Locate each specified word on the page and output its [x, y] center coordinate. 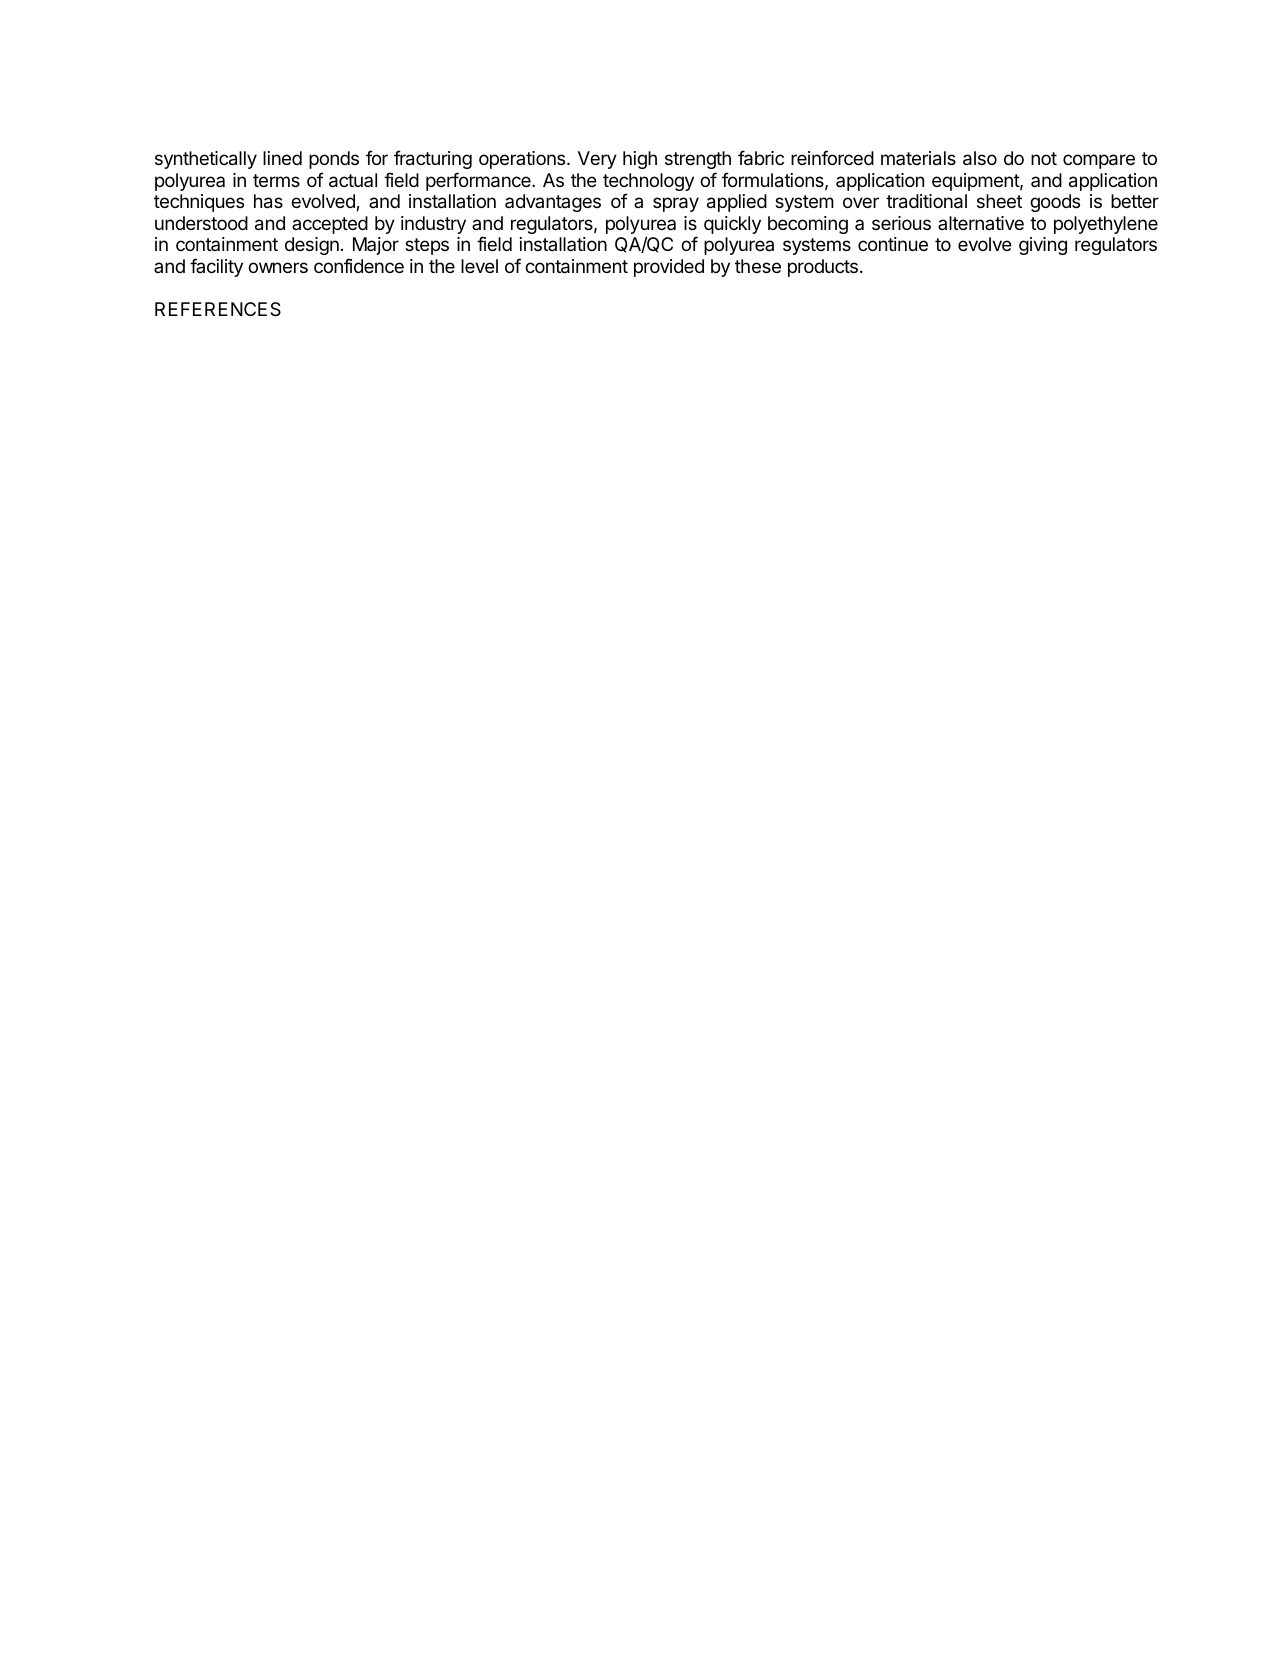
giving [1043, 246]
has [268, 201]
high [640, 160]
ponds [334, 160]
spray [676, 204]
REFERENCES [218, 309]
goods [1055, 203]
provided [669, 268]
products [823, 268]
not [1044, 158]
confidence [359, 265]
